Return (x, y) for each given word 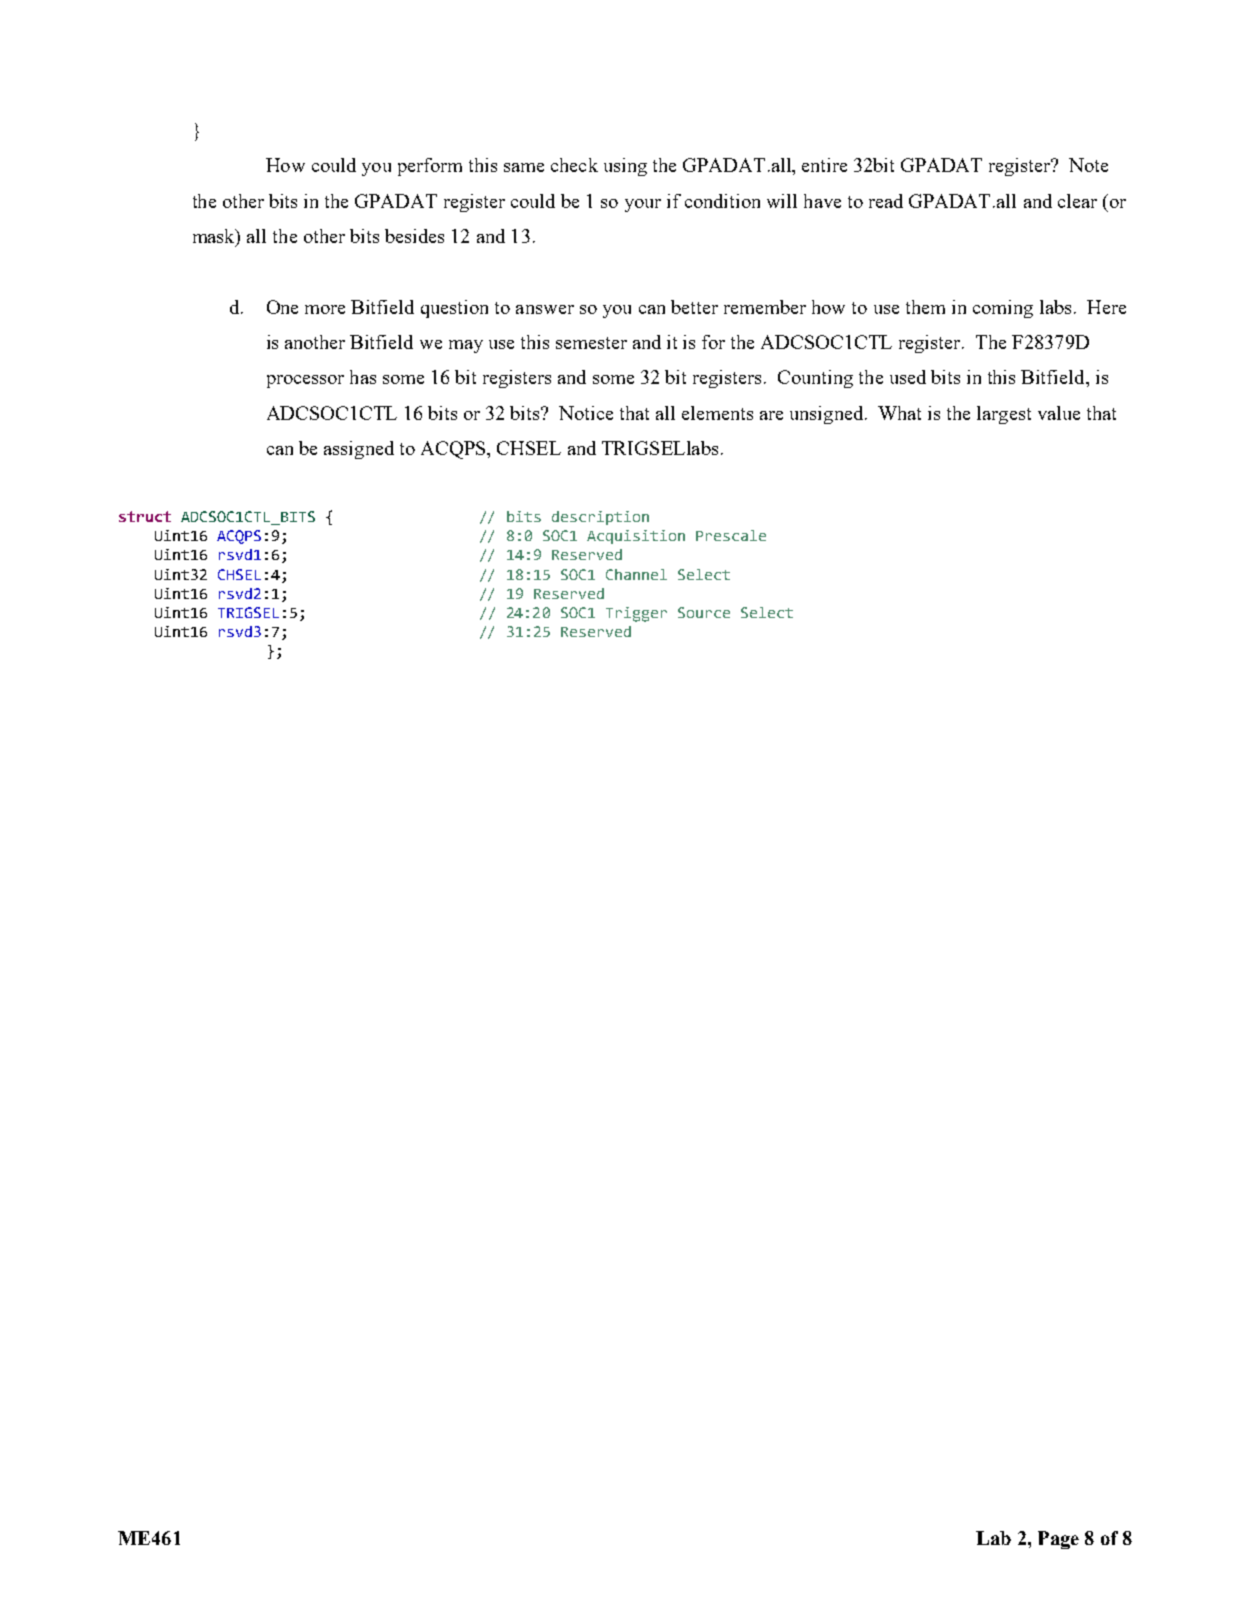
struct (145, 516)
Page (1058, 1540)
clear (1077, 201)
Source (704, 612)
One (282, 307)
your (643, 205)
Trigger (636, 614)
